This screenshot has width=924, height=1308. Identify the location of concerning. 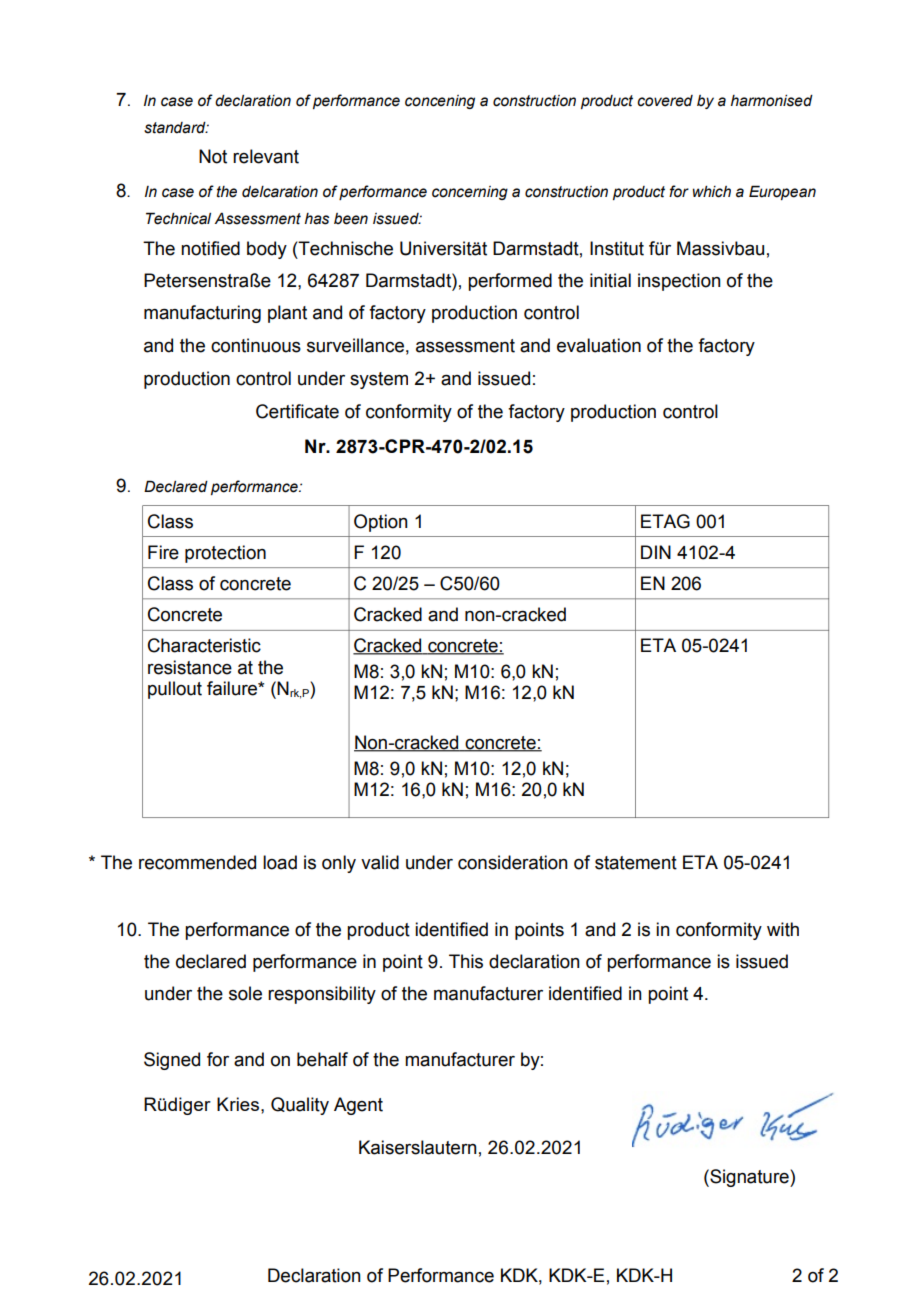
(470, 193).
